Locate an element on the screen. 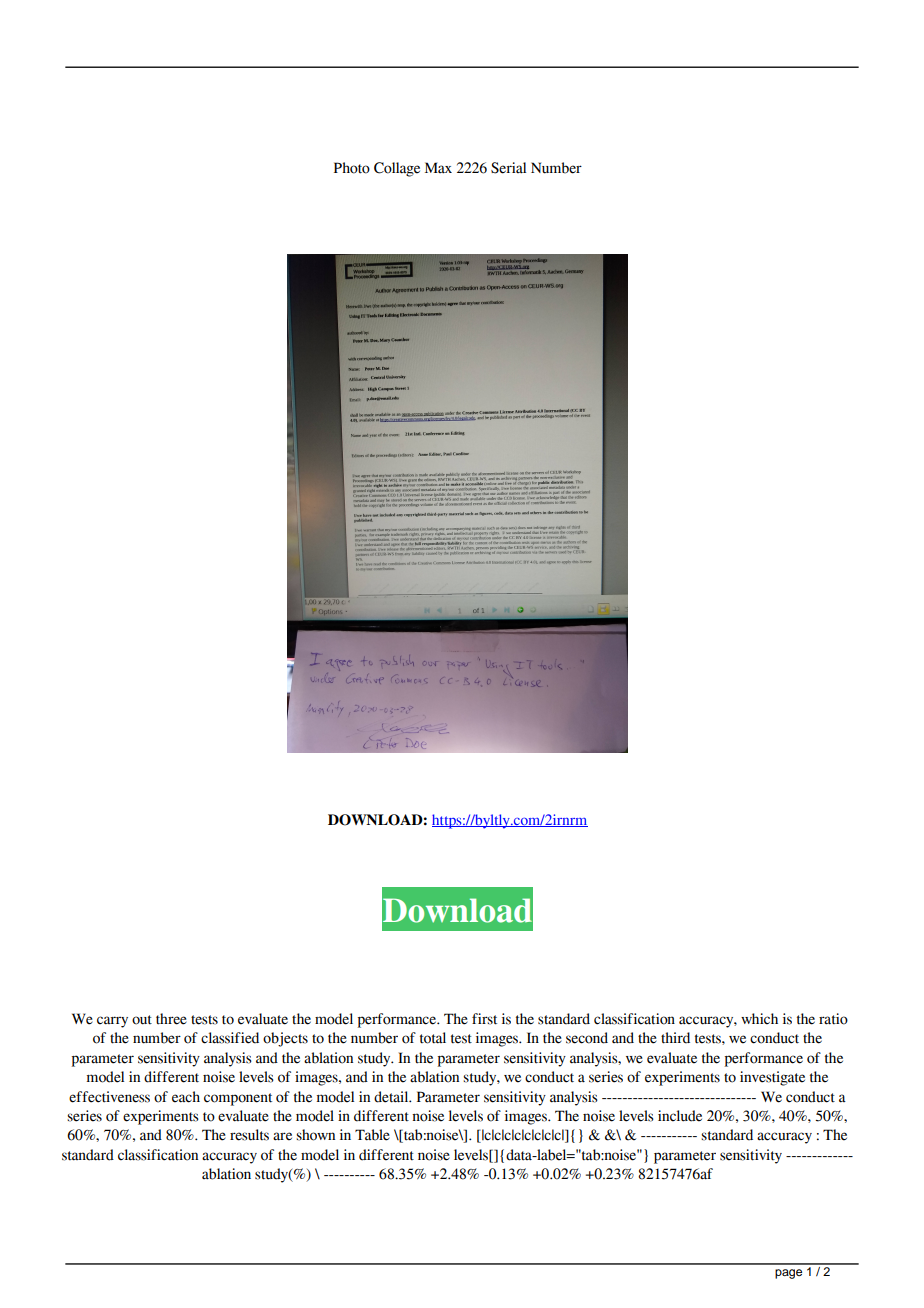 This screenshot has height=1308, width=924. Max is located at coordinates (438, 168).
